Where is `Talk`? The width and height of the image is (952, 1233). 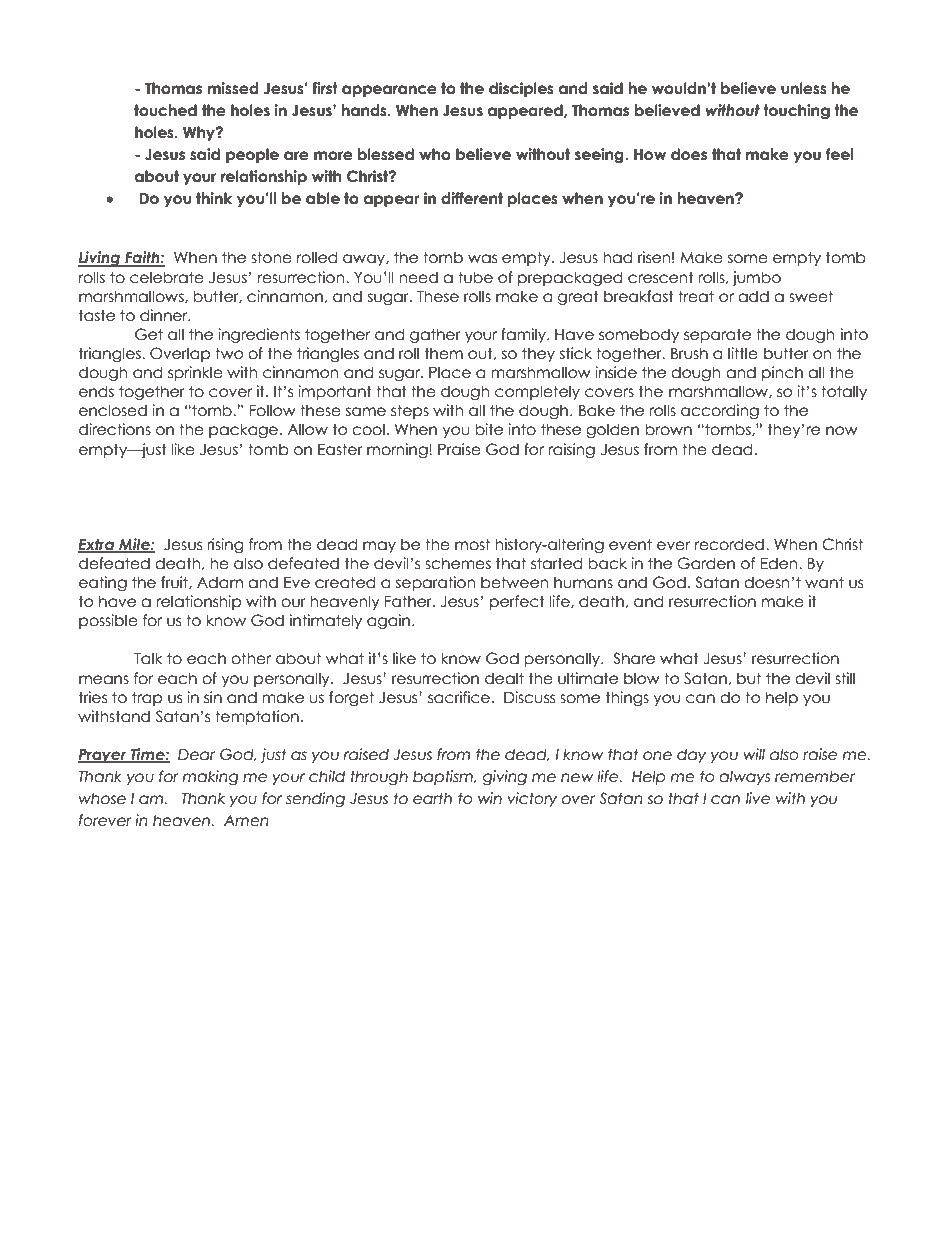 Talk is located at coordinates (148, 658).
